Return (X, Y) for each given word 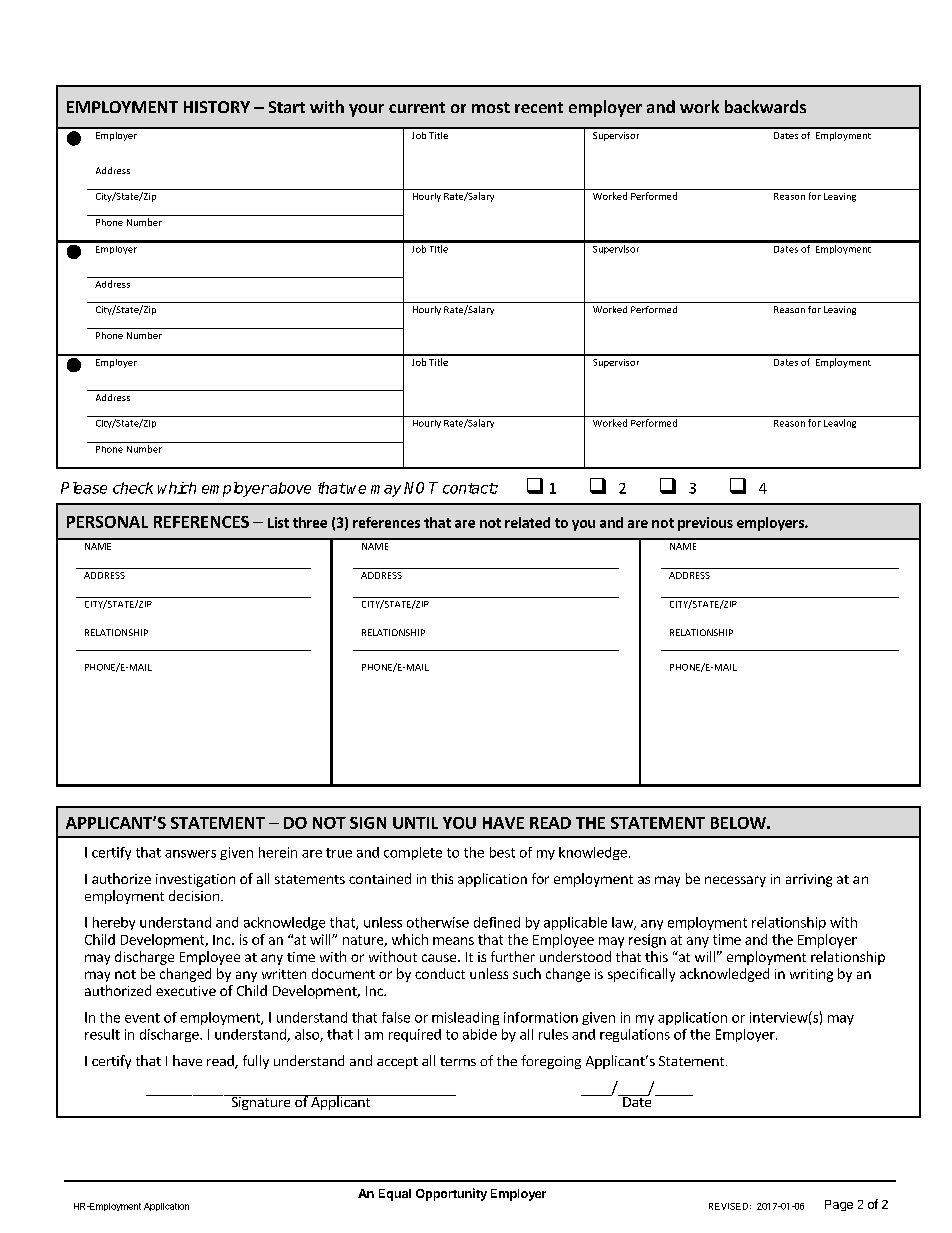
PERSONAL (107, 522)
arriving (809, 880)
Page (839, 1205)
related (527, 522)
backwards (765, 106)
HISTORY (217, 107)
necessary (735, 881)
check (133, 488)
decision (194, 895)
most (491, 107)
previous (705, 524)
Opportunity (451, 1194)
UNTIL (415, 823)
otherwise (438, 922)
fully (256, 1062)
